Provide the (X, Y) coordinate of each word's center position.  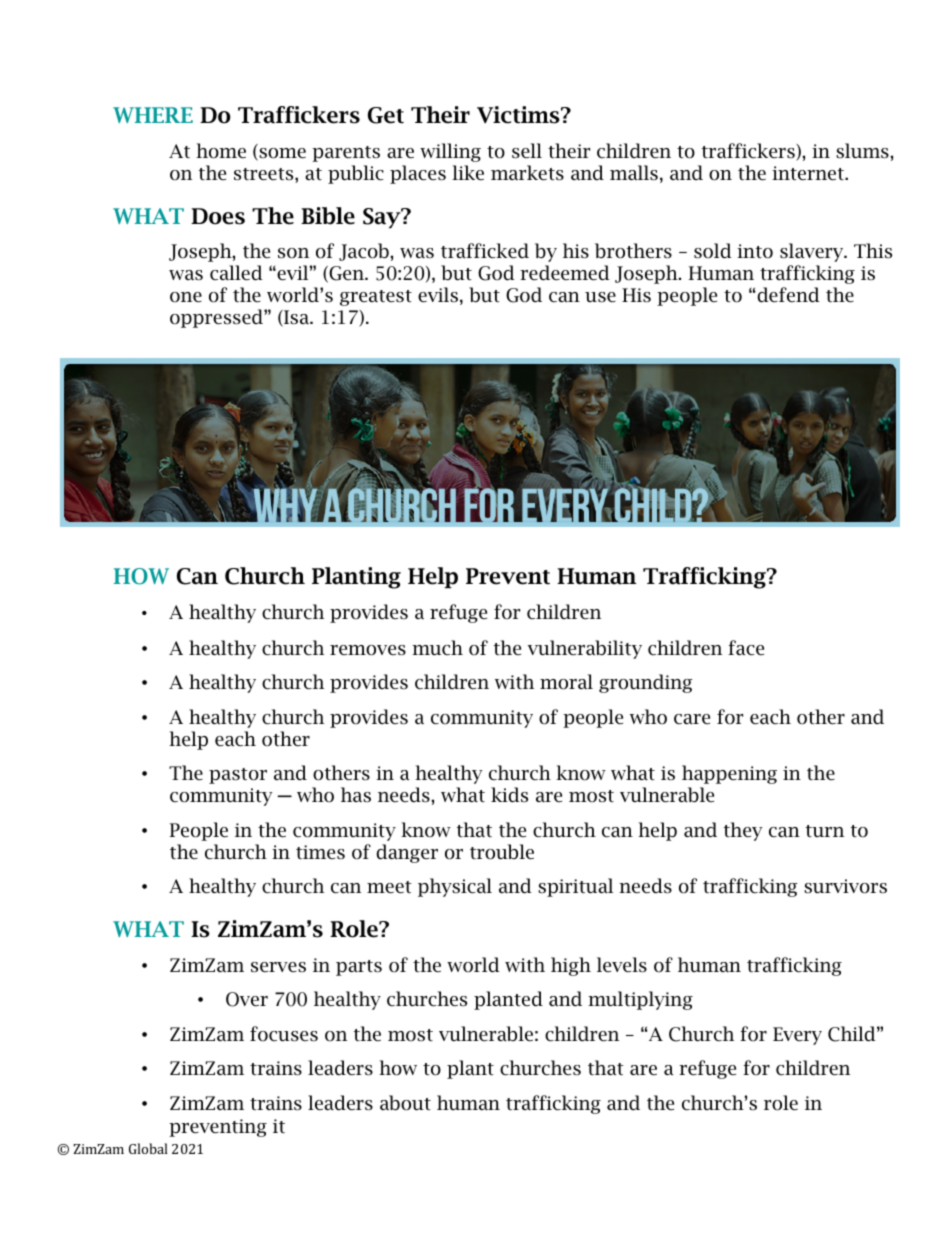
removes (368, 650)
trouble (502, 852)
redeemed (565, 273)
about (405, 1103)
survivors (845, 886)
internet (809, 173)
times (320, 852)
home (221, 151)
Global (148, 1148)
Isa (296, 318)
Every (797, 1036)
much (437, 648)
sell (527, 151)
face (746, 648)
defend (787, 295)
